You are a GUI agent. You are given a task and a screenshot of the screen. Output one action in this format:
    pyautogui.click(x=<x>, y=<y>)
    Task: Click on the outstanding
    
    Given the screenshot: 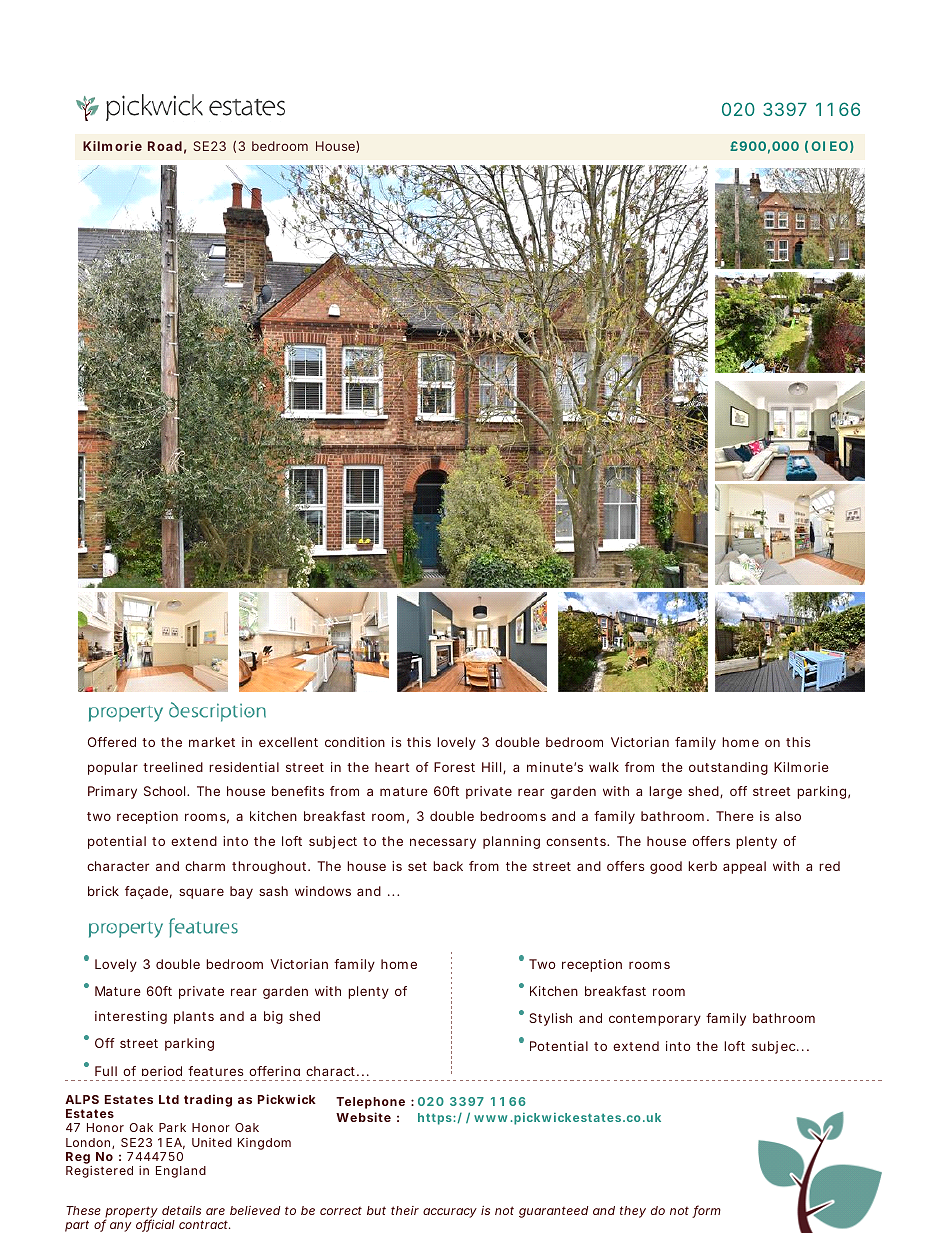 What is the action you would take?
    pyautogui.click(x=728, y=768)
